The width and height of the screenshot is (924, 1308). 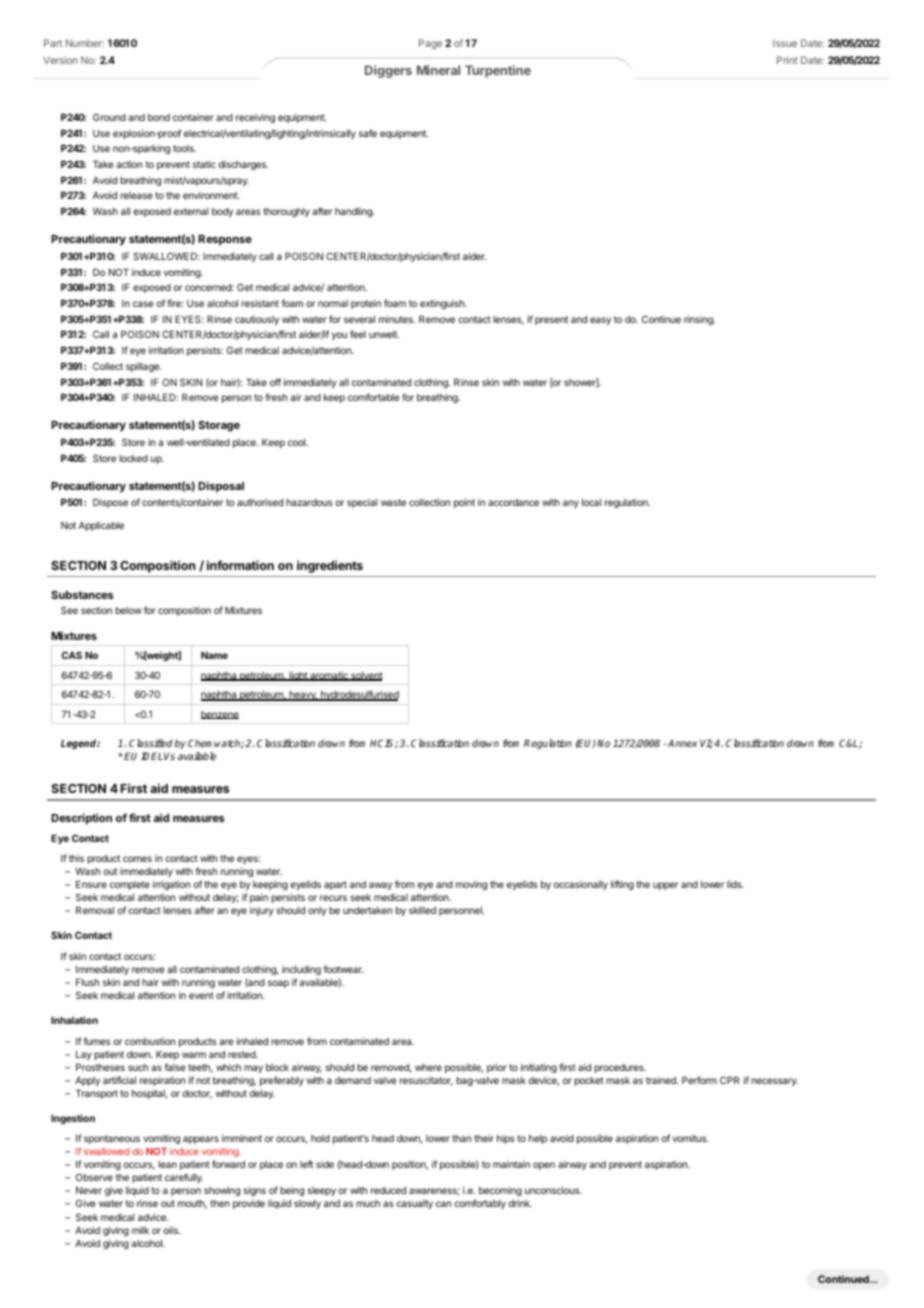 What do you see at coordinates (591, 502) in the screenshot?
I see `local` at bounding box center [591, 502].
